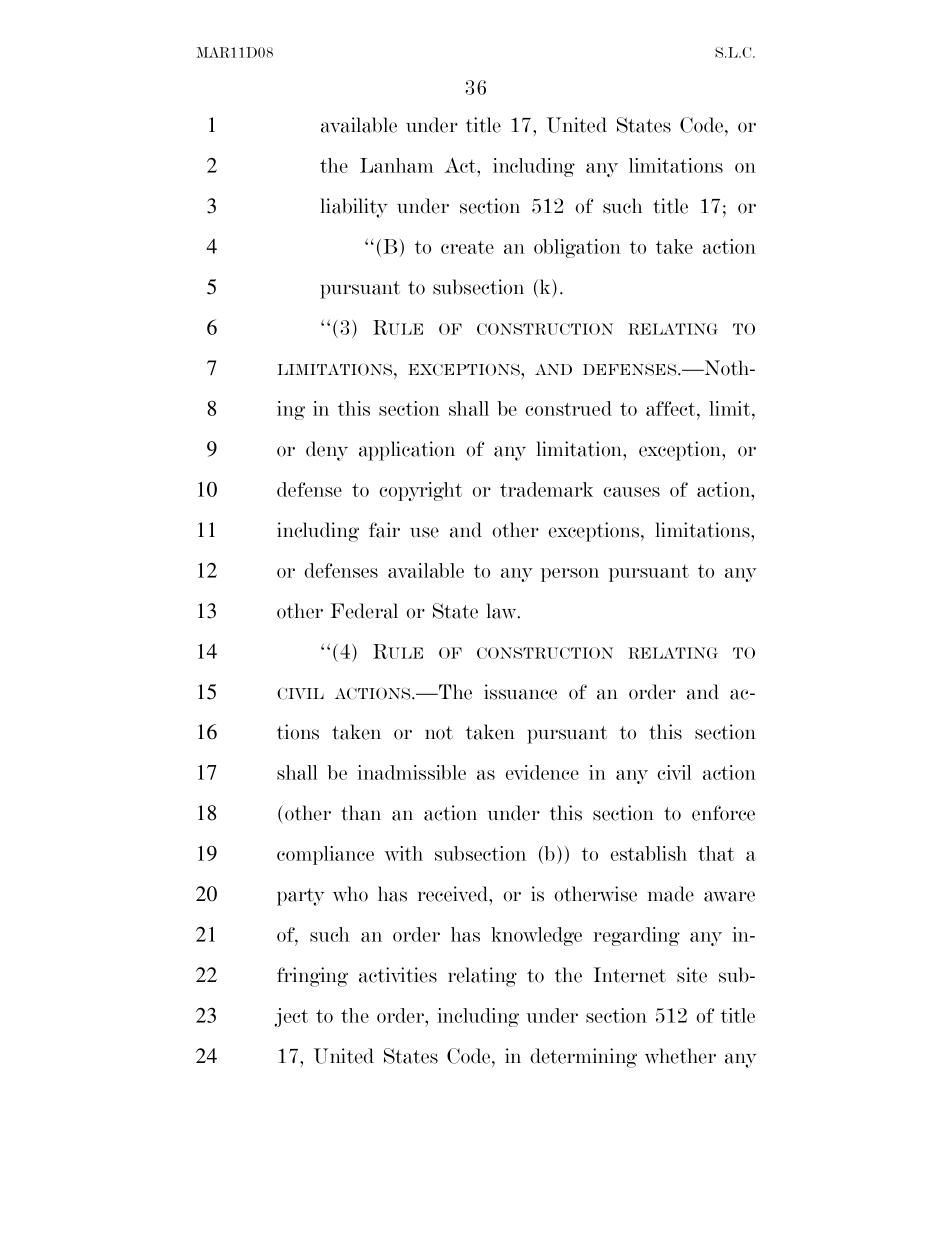  What do you see at coordinates (577, 248) in the screenshot?
I see `obligation` at bounding box center [577, 248].
